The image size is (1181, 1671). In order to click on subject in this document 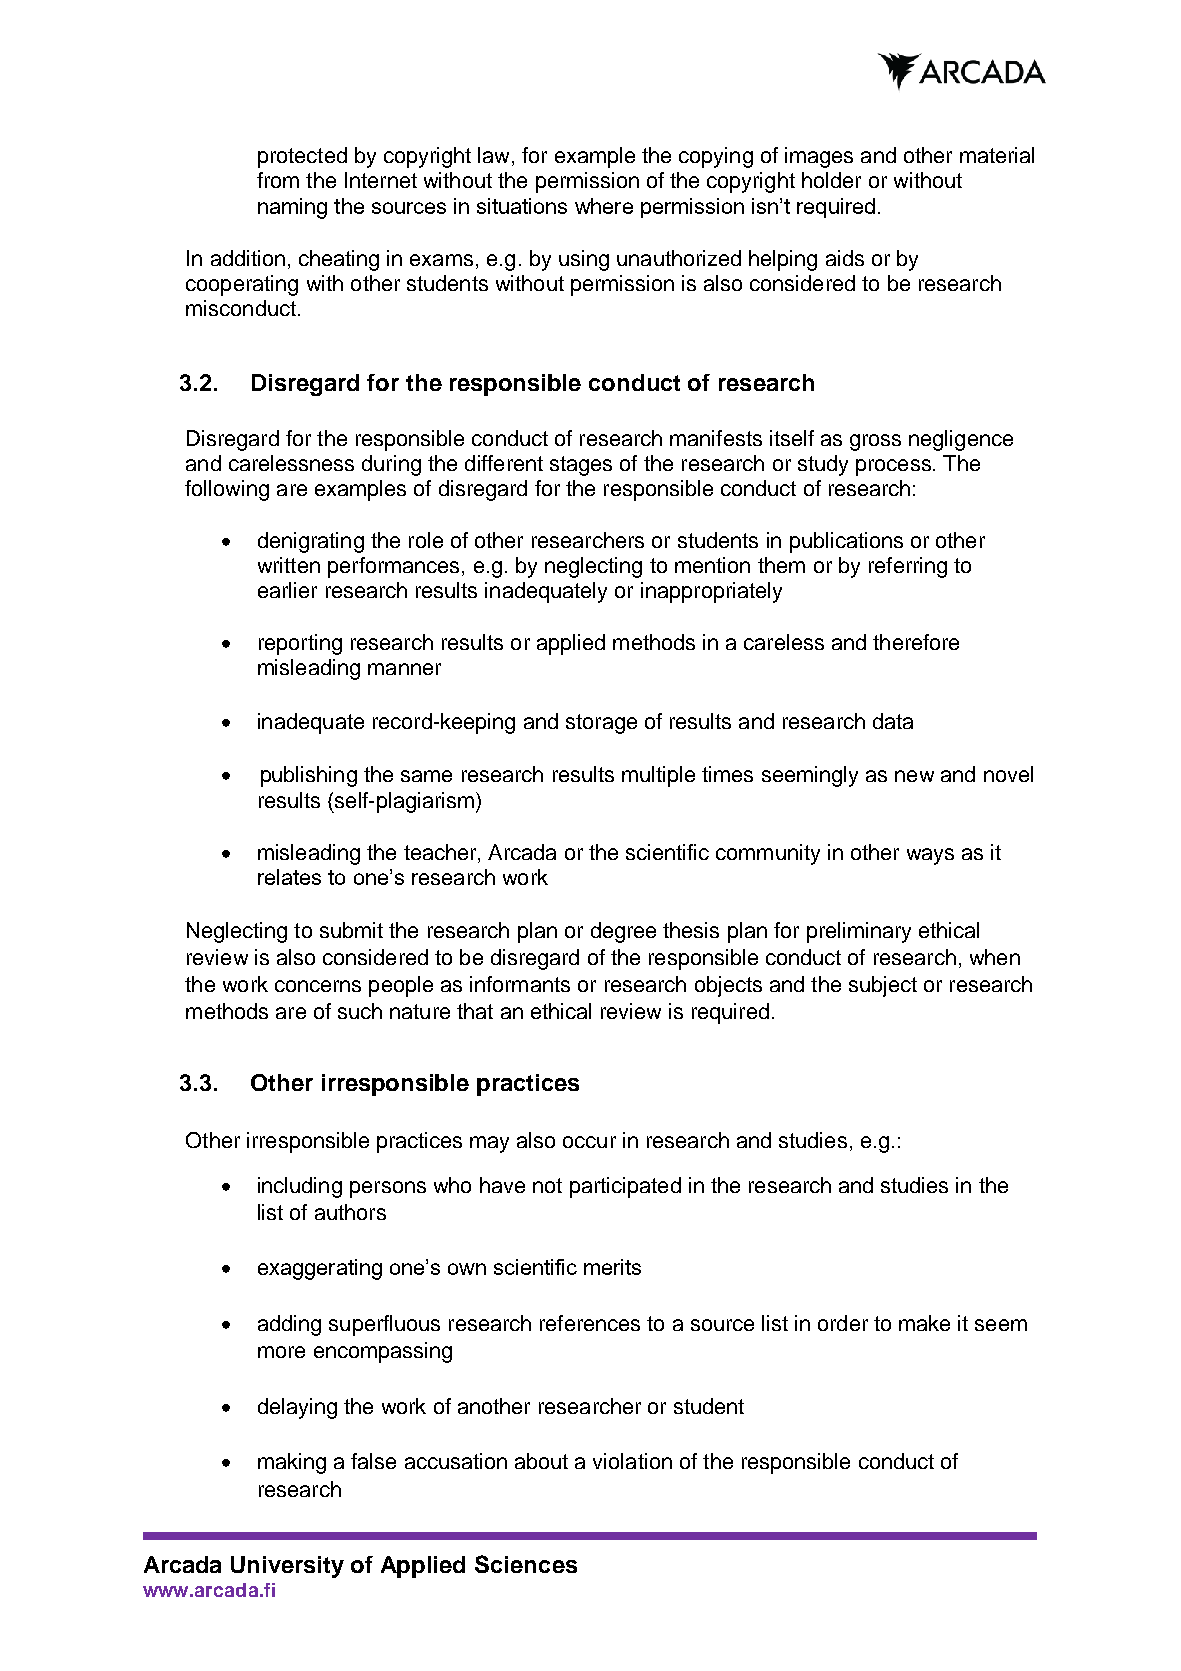, I will do `click(883, 986)`.
